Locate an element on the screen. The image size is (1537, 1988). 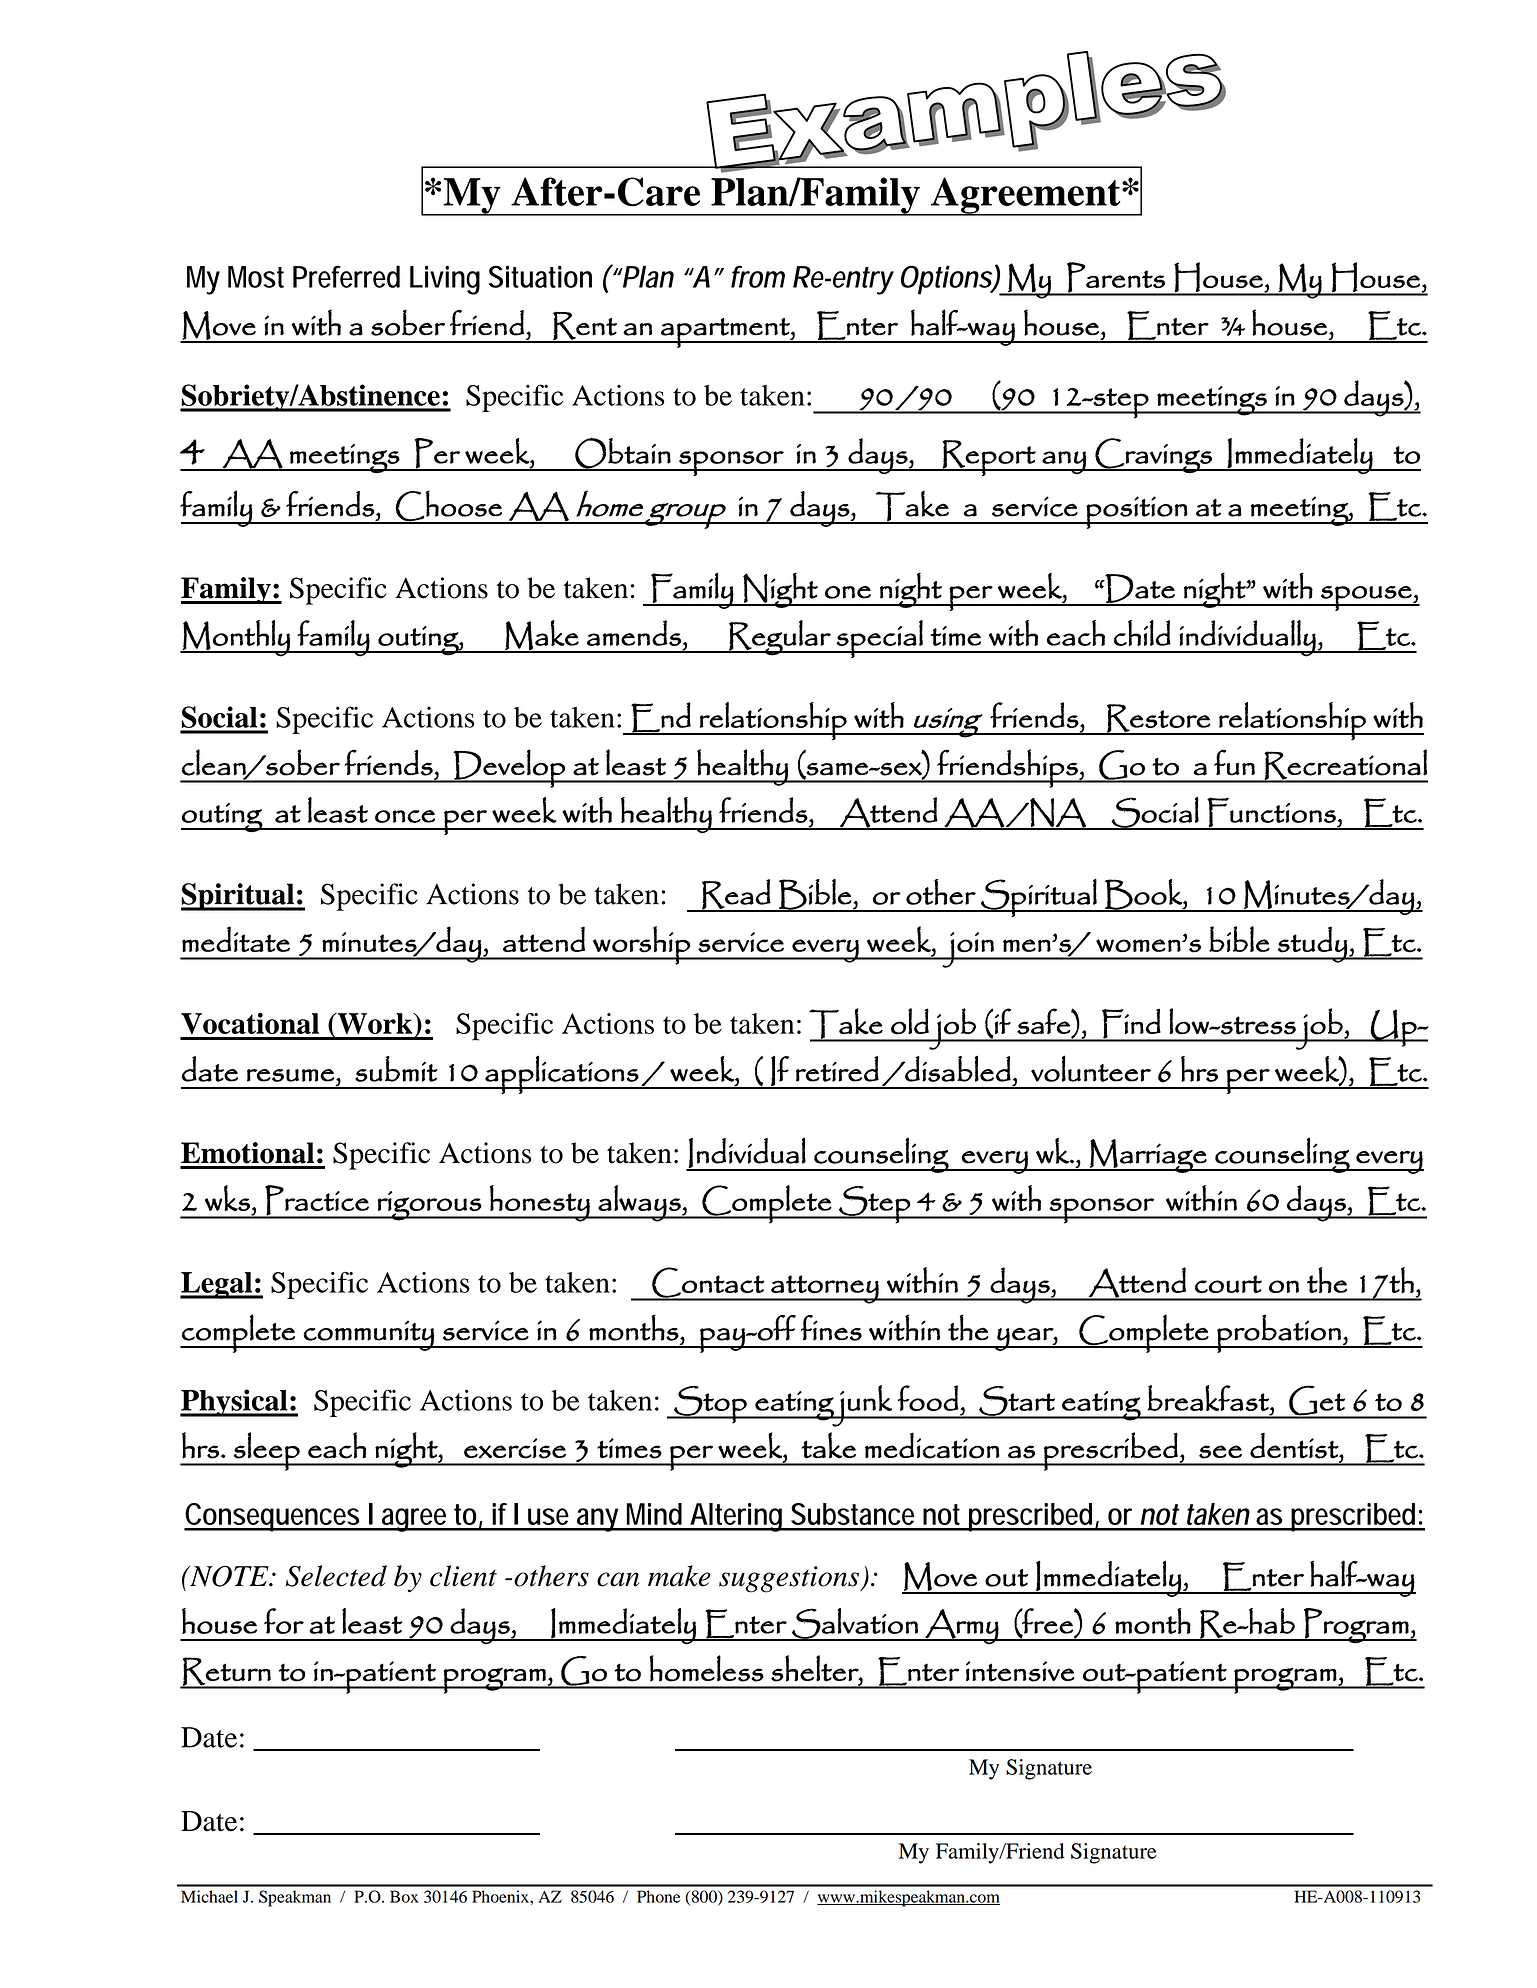
Preferred is located at coordinates (346, 276).
